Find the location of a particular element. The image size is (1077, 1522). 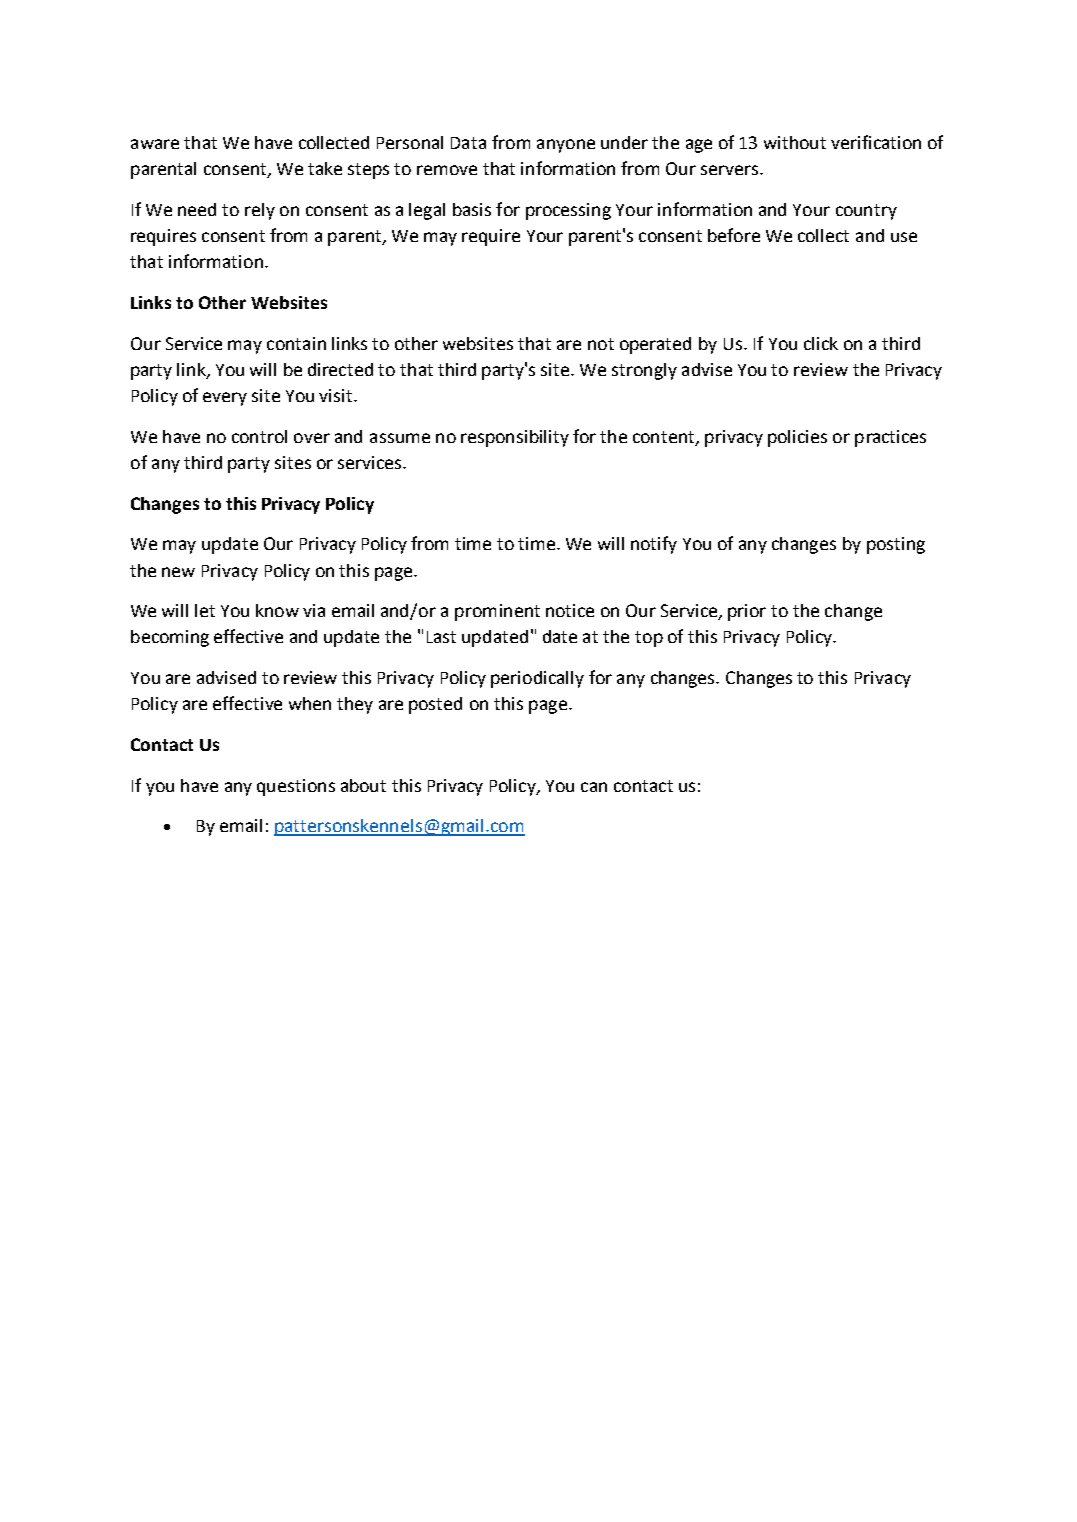

can is located at coordinates (594, 787).
